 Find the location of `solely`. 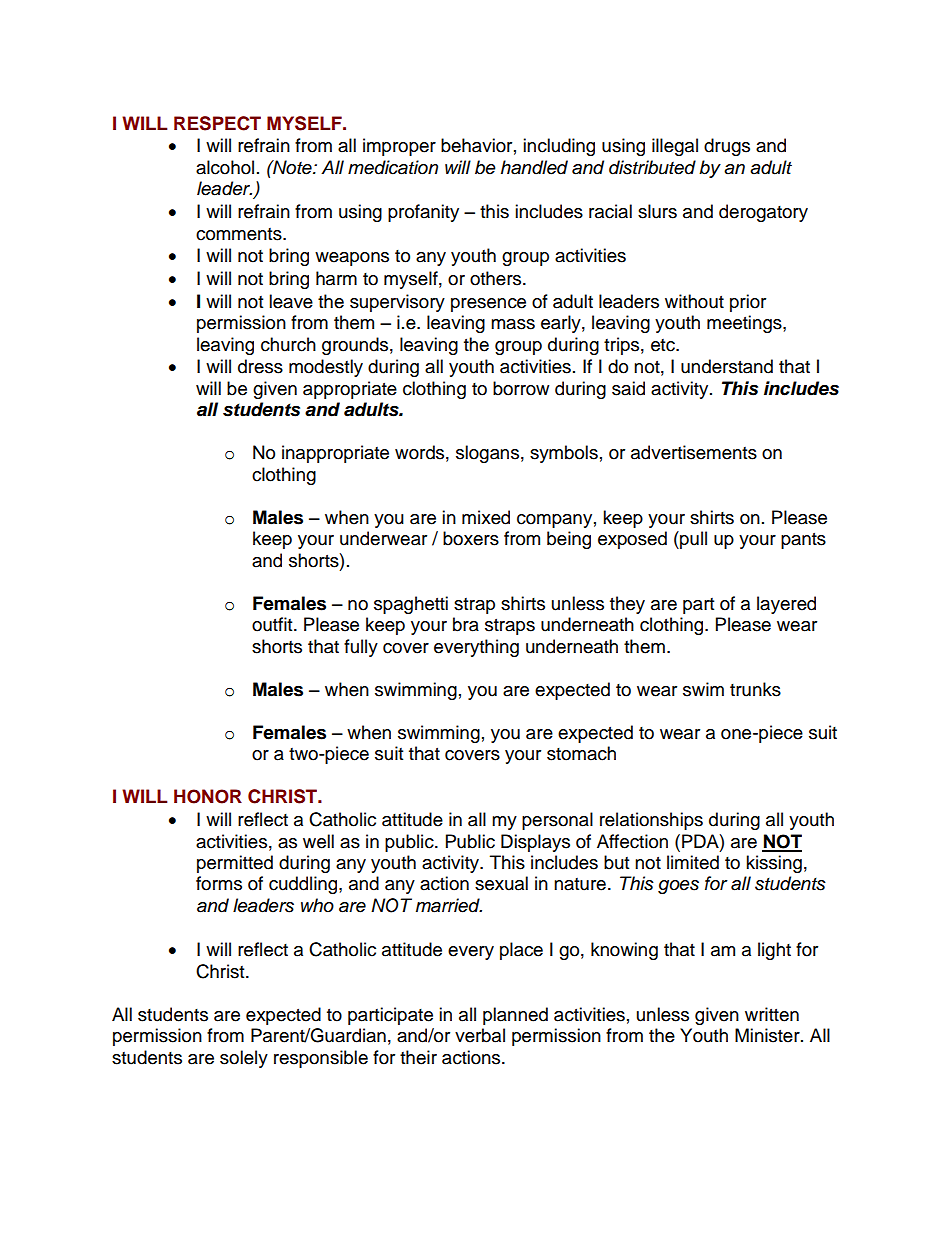

solely is located at coordinates (244, 1059).
